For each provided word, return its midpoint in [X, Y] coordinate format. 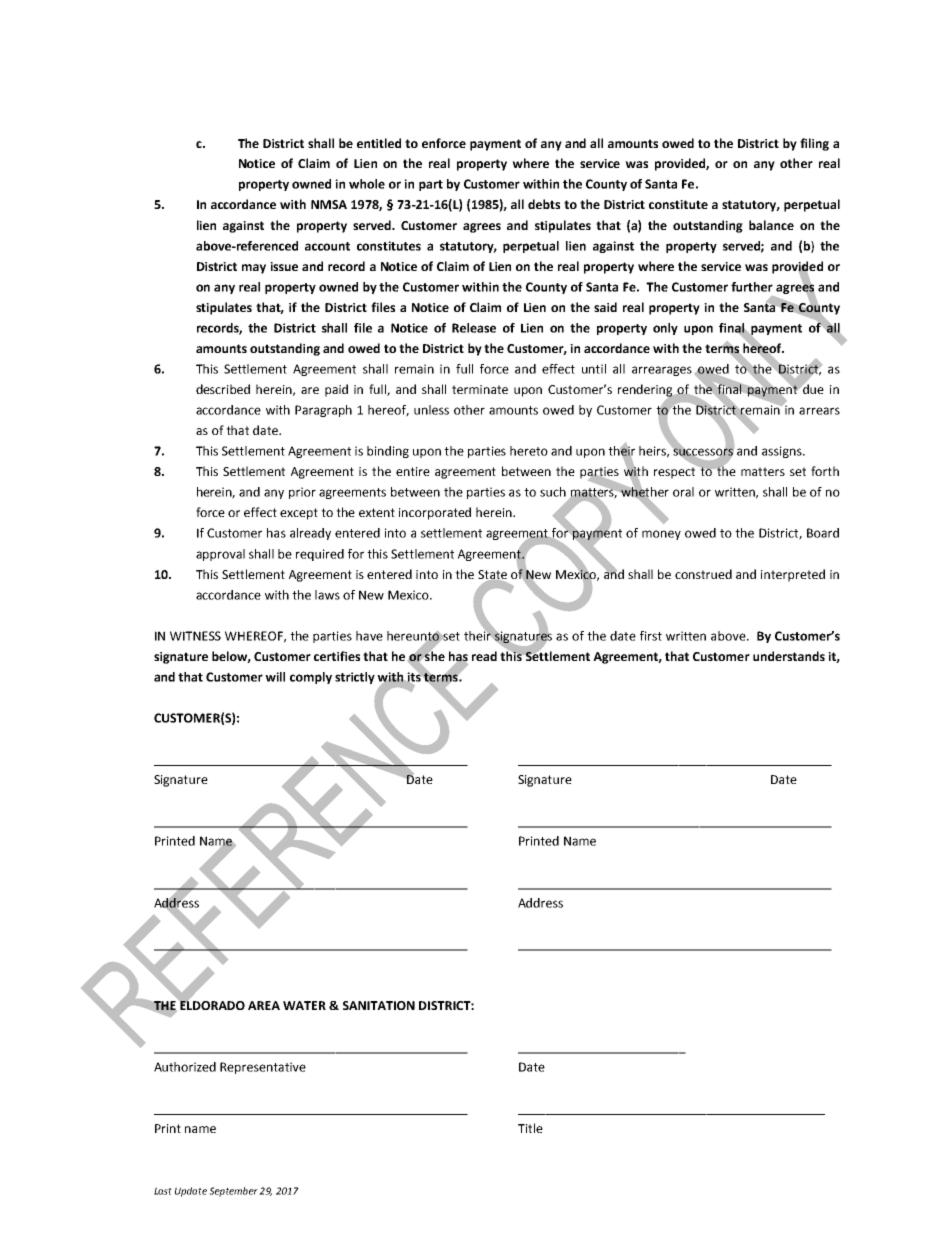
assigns [783, 452]
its [414, 677]
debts [544, 204]
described [223, 389]
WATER [304, 1005]
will [275, 677]
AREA [264, 1005]
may [254, 269]
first [651, 636]
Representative [263, 1068]
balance [771, 225]
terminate [480, 389]
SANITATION [379, 1005]
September [233, 1192]
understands [789, 656]
